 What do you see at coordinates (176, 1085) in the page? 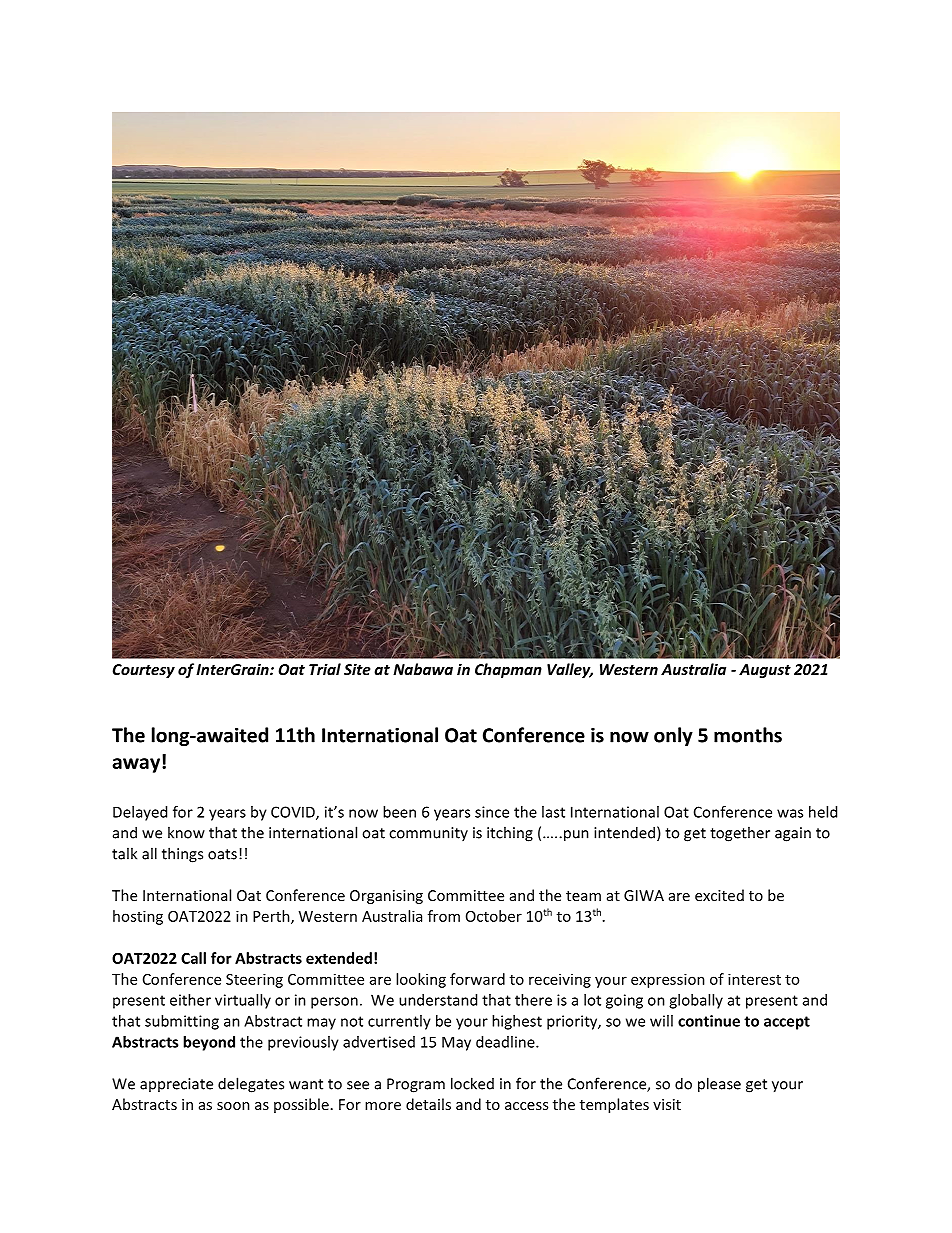
I see `appreciate` at bounding box center [176, 1085].
